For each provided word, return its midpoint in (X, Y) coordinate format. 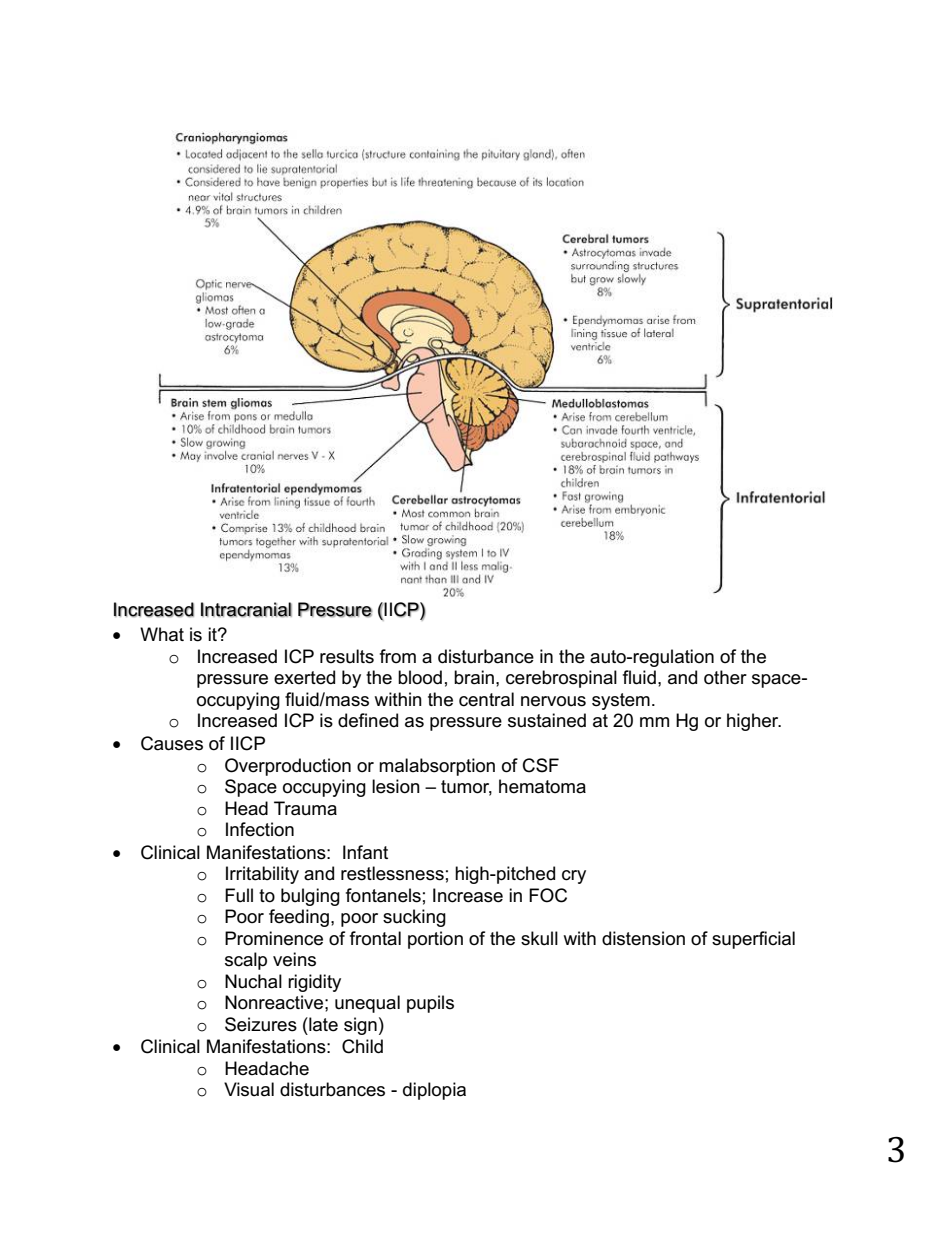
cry (574, 877)
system (621, 701)
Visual (249, 1089)
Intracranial (246, 609)
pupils (430, 1004)
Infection (260, 829)
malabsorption (437, 767)
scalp (246, 961)
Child (362, 1046)
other (725, 677)
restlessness (392, 873)
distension (643, 938)
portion (435, 940)
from (398, 656)
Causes (172, 743)
